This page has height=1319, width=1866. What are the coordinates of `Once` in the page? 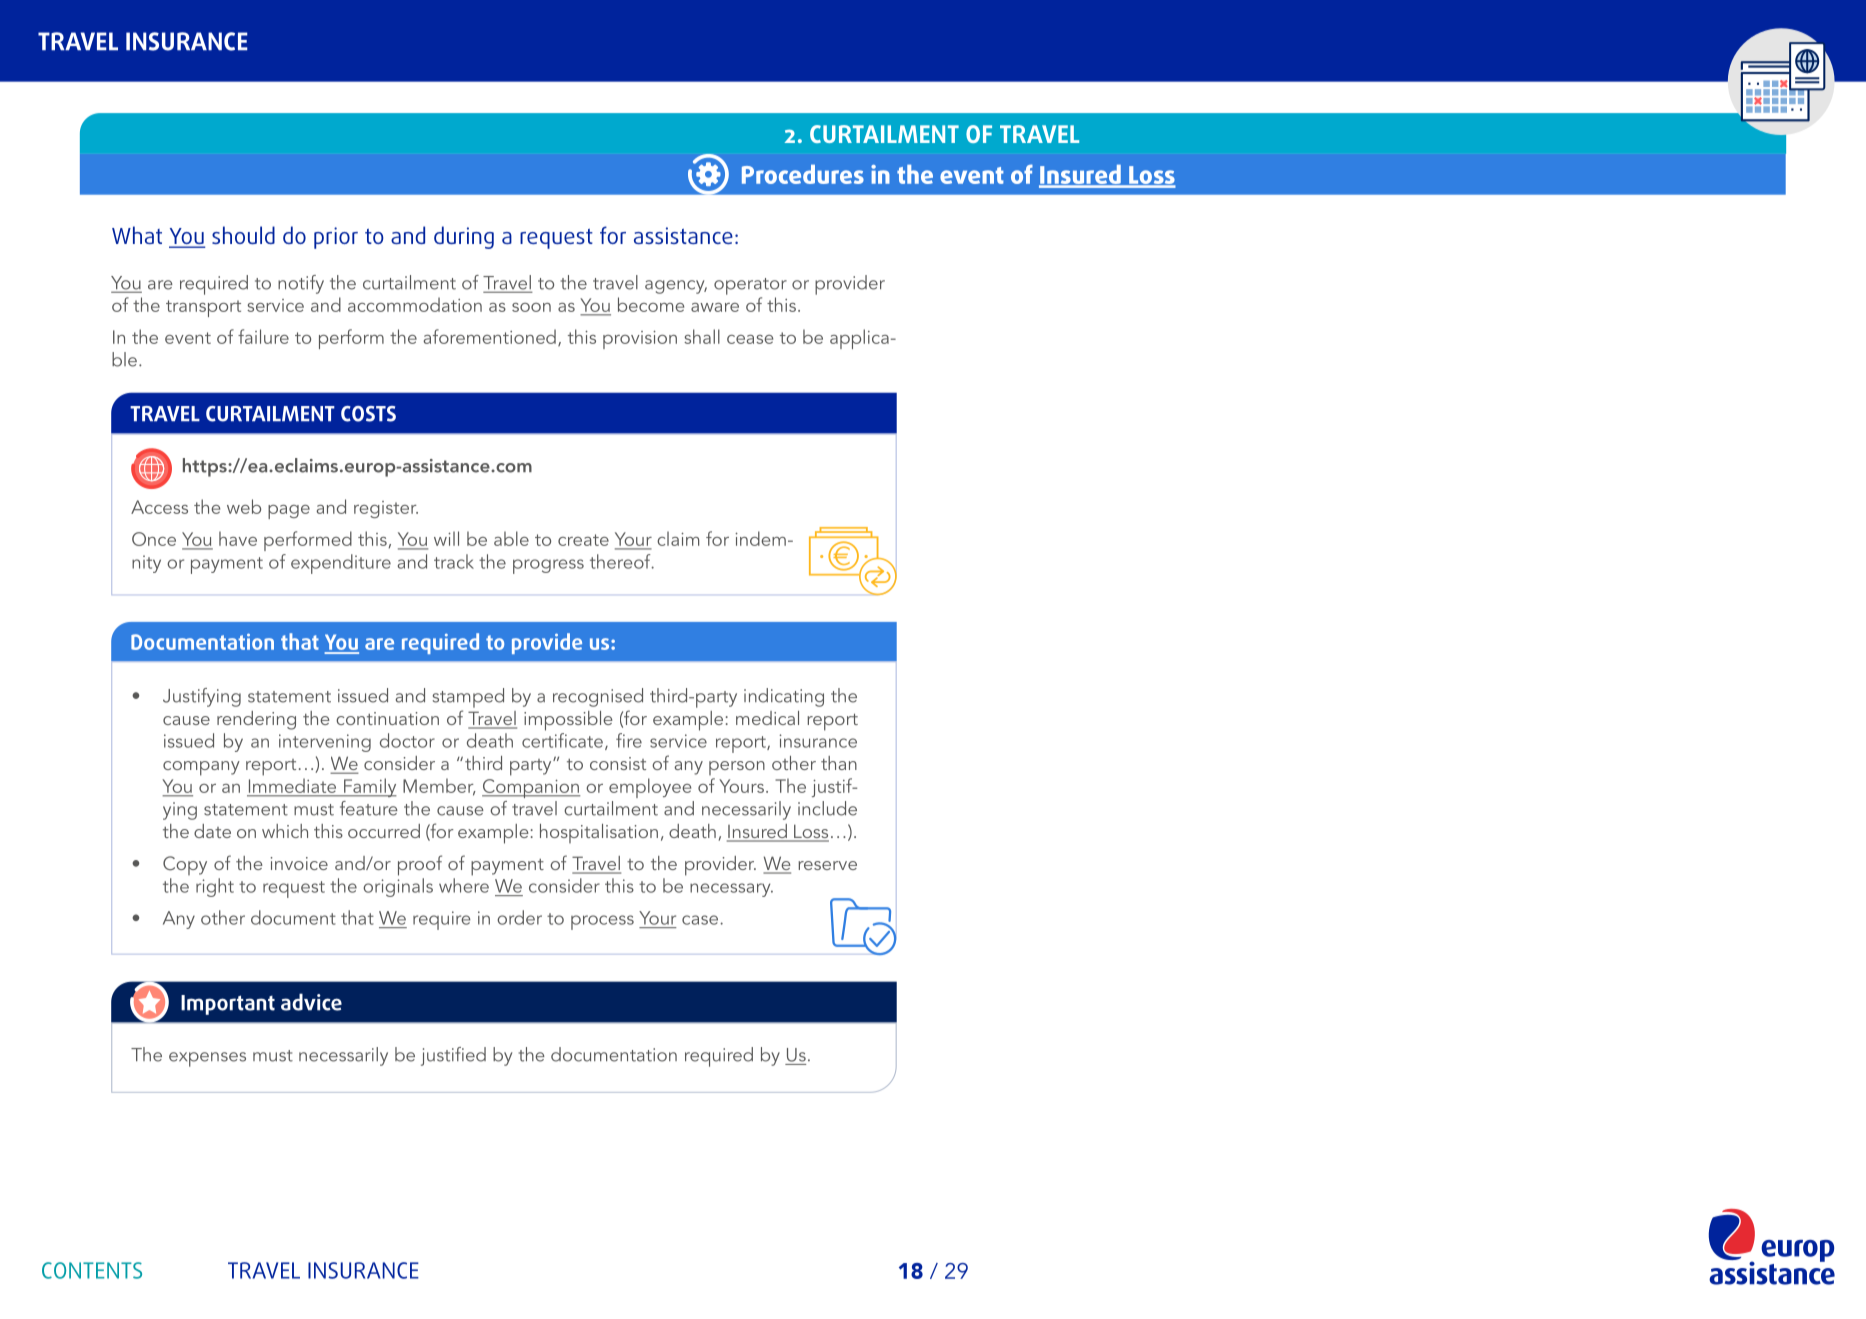 It's located at (154, 539).
